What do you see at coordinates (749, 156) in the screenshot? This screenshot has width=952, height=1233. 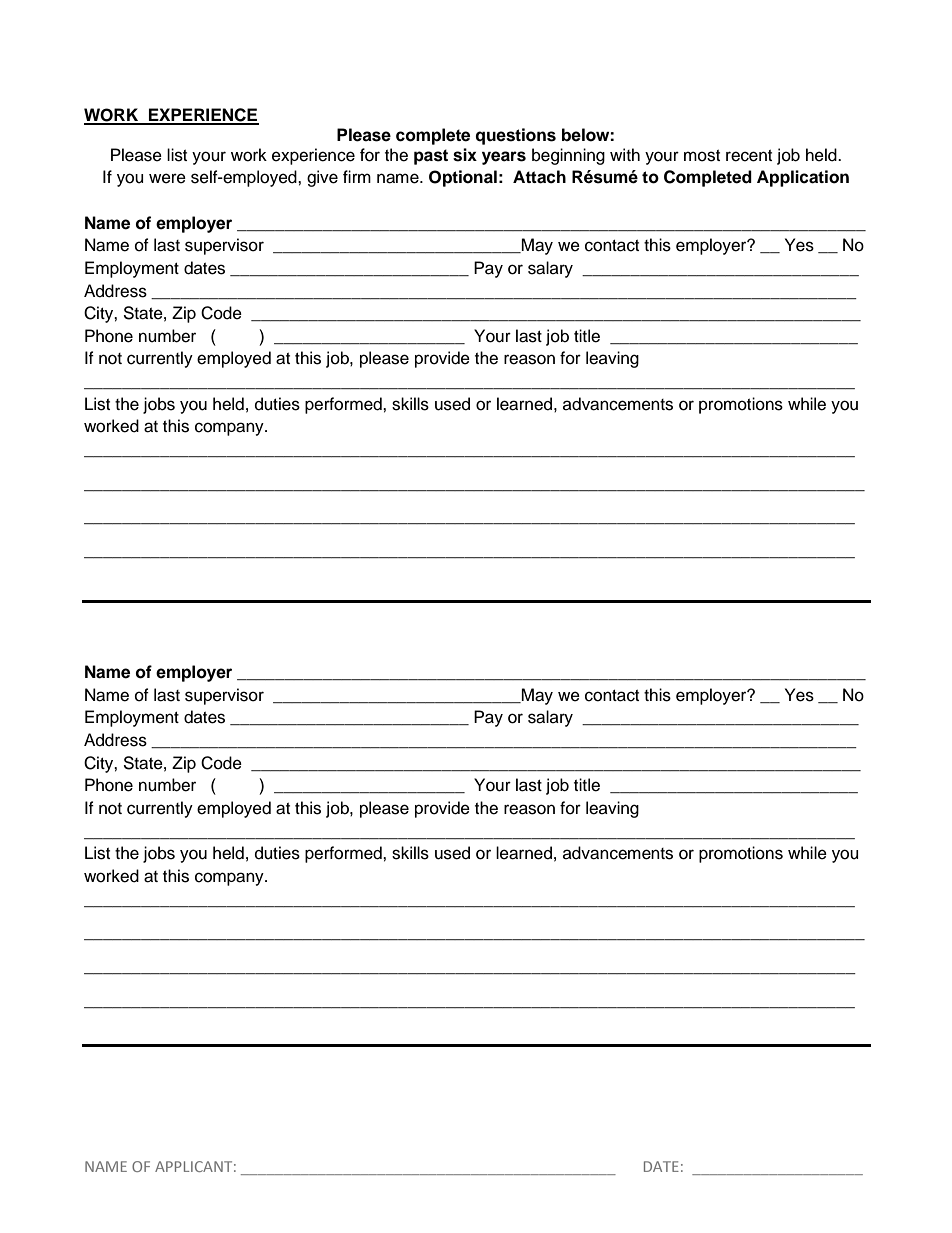 I see `recent` at bounding box center [749, 156].
